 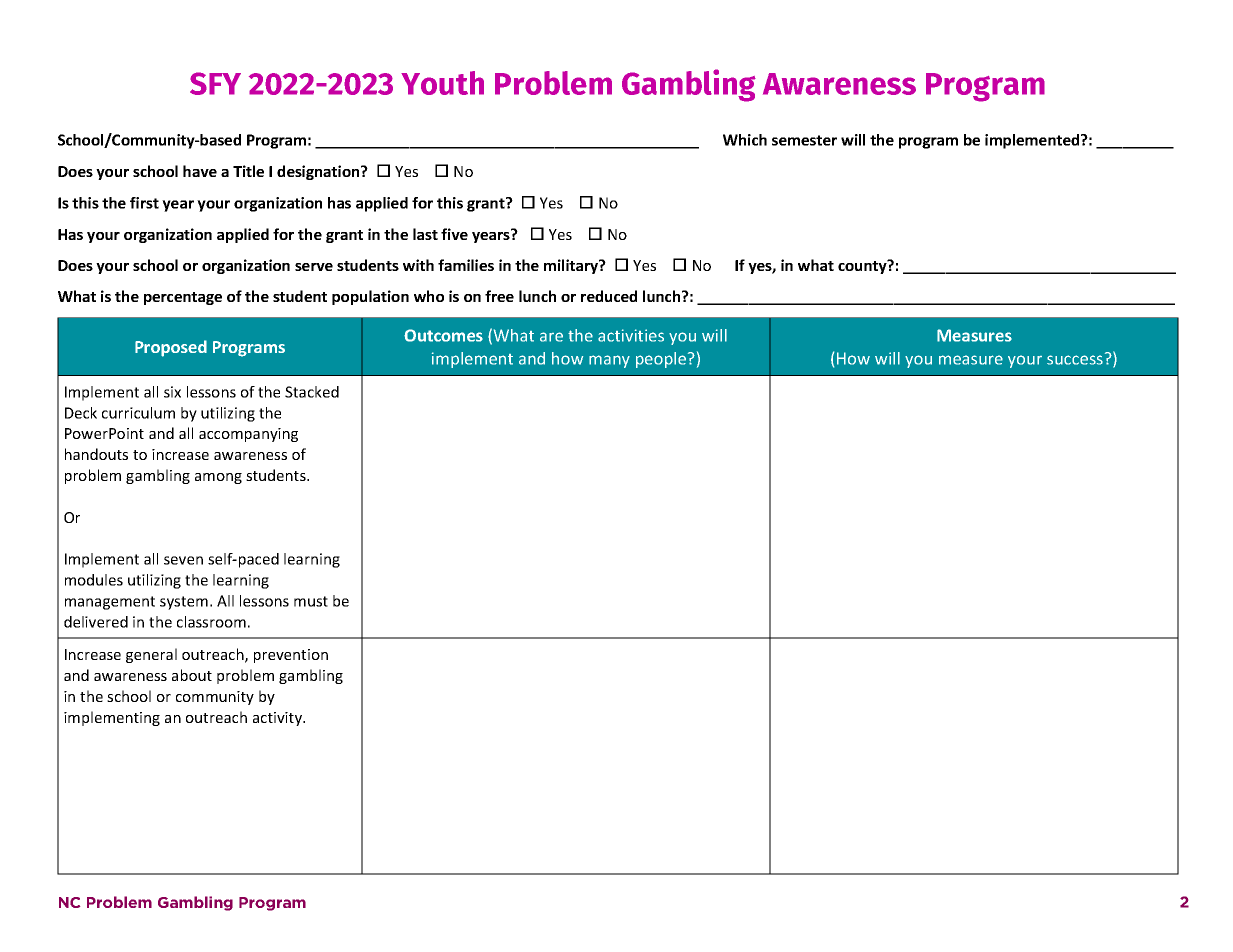 What do you see at coordinates (278, 719) in the image?
I see `activity` at bounding box center [278, 719].
